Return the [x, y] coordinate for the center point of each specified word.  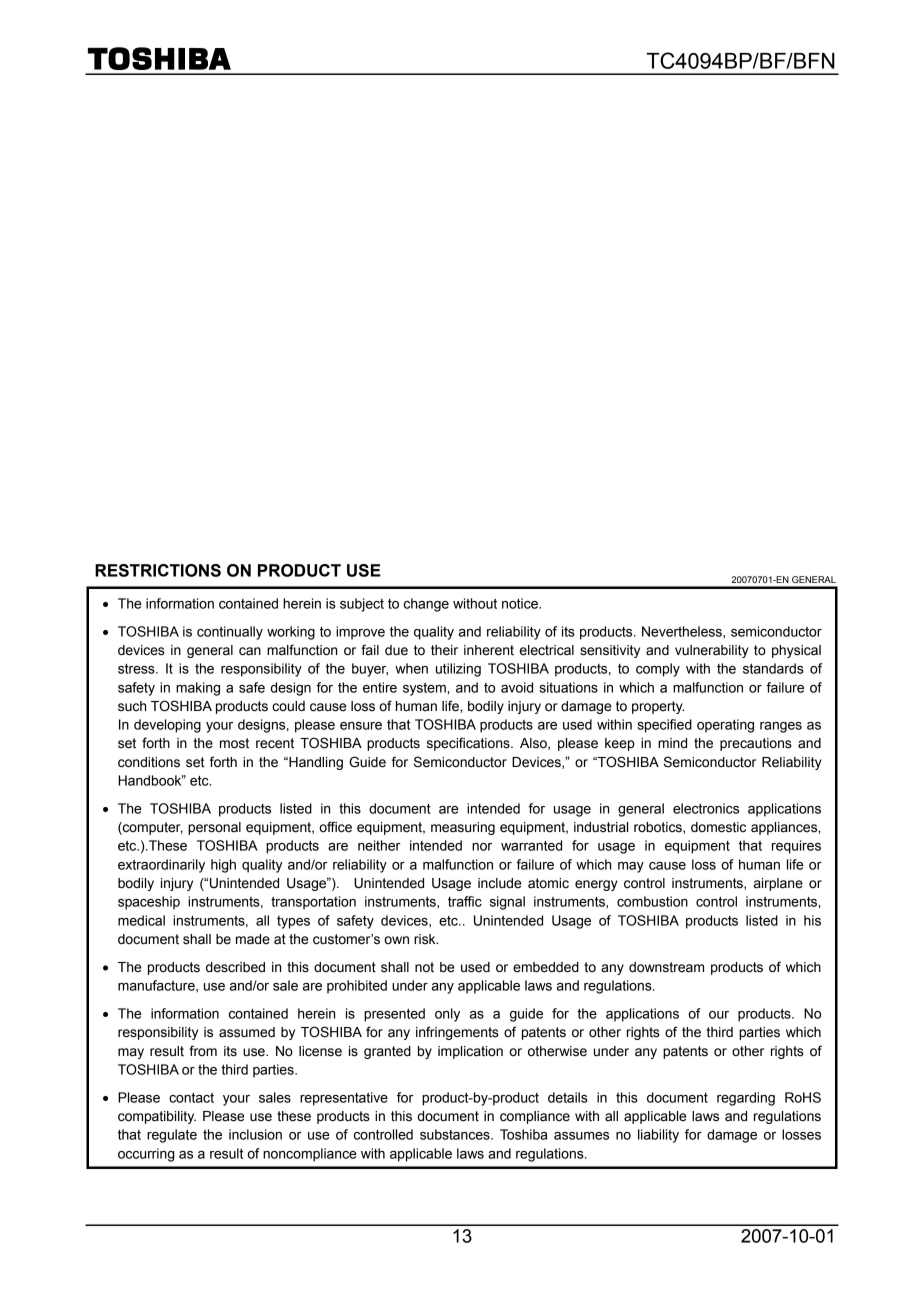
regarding [746, 1099]
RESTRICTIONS [158, 570]
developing [167, 726]
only [447, 1015]
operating [725, 726]
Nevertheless [683, 631]
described [235, 967]
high [223, 866]
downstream [666, 967]
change [426, 605]
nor [482, 847]
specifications [469, 744]
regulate [172, 1136]
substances [456, 1134]
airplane [778, 884]
